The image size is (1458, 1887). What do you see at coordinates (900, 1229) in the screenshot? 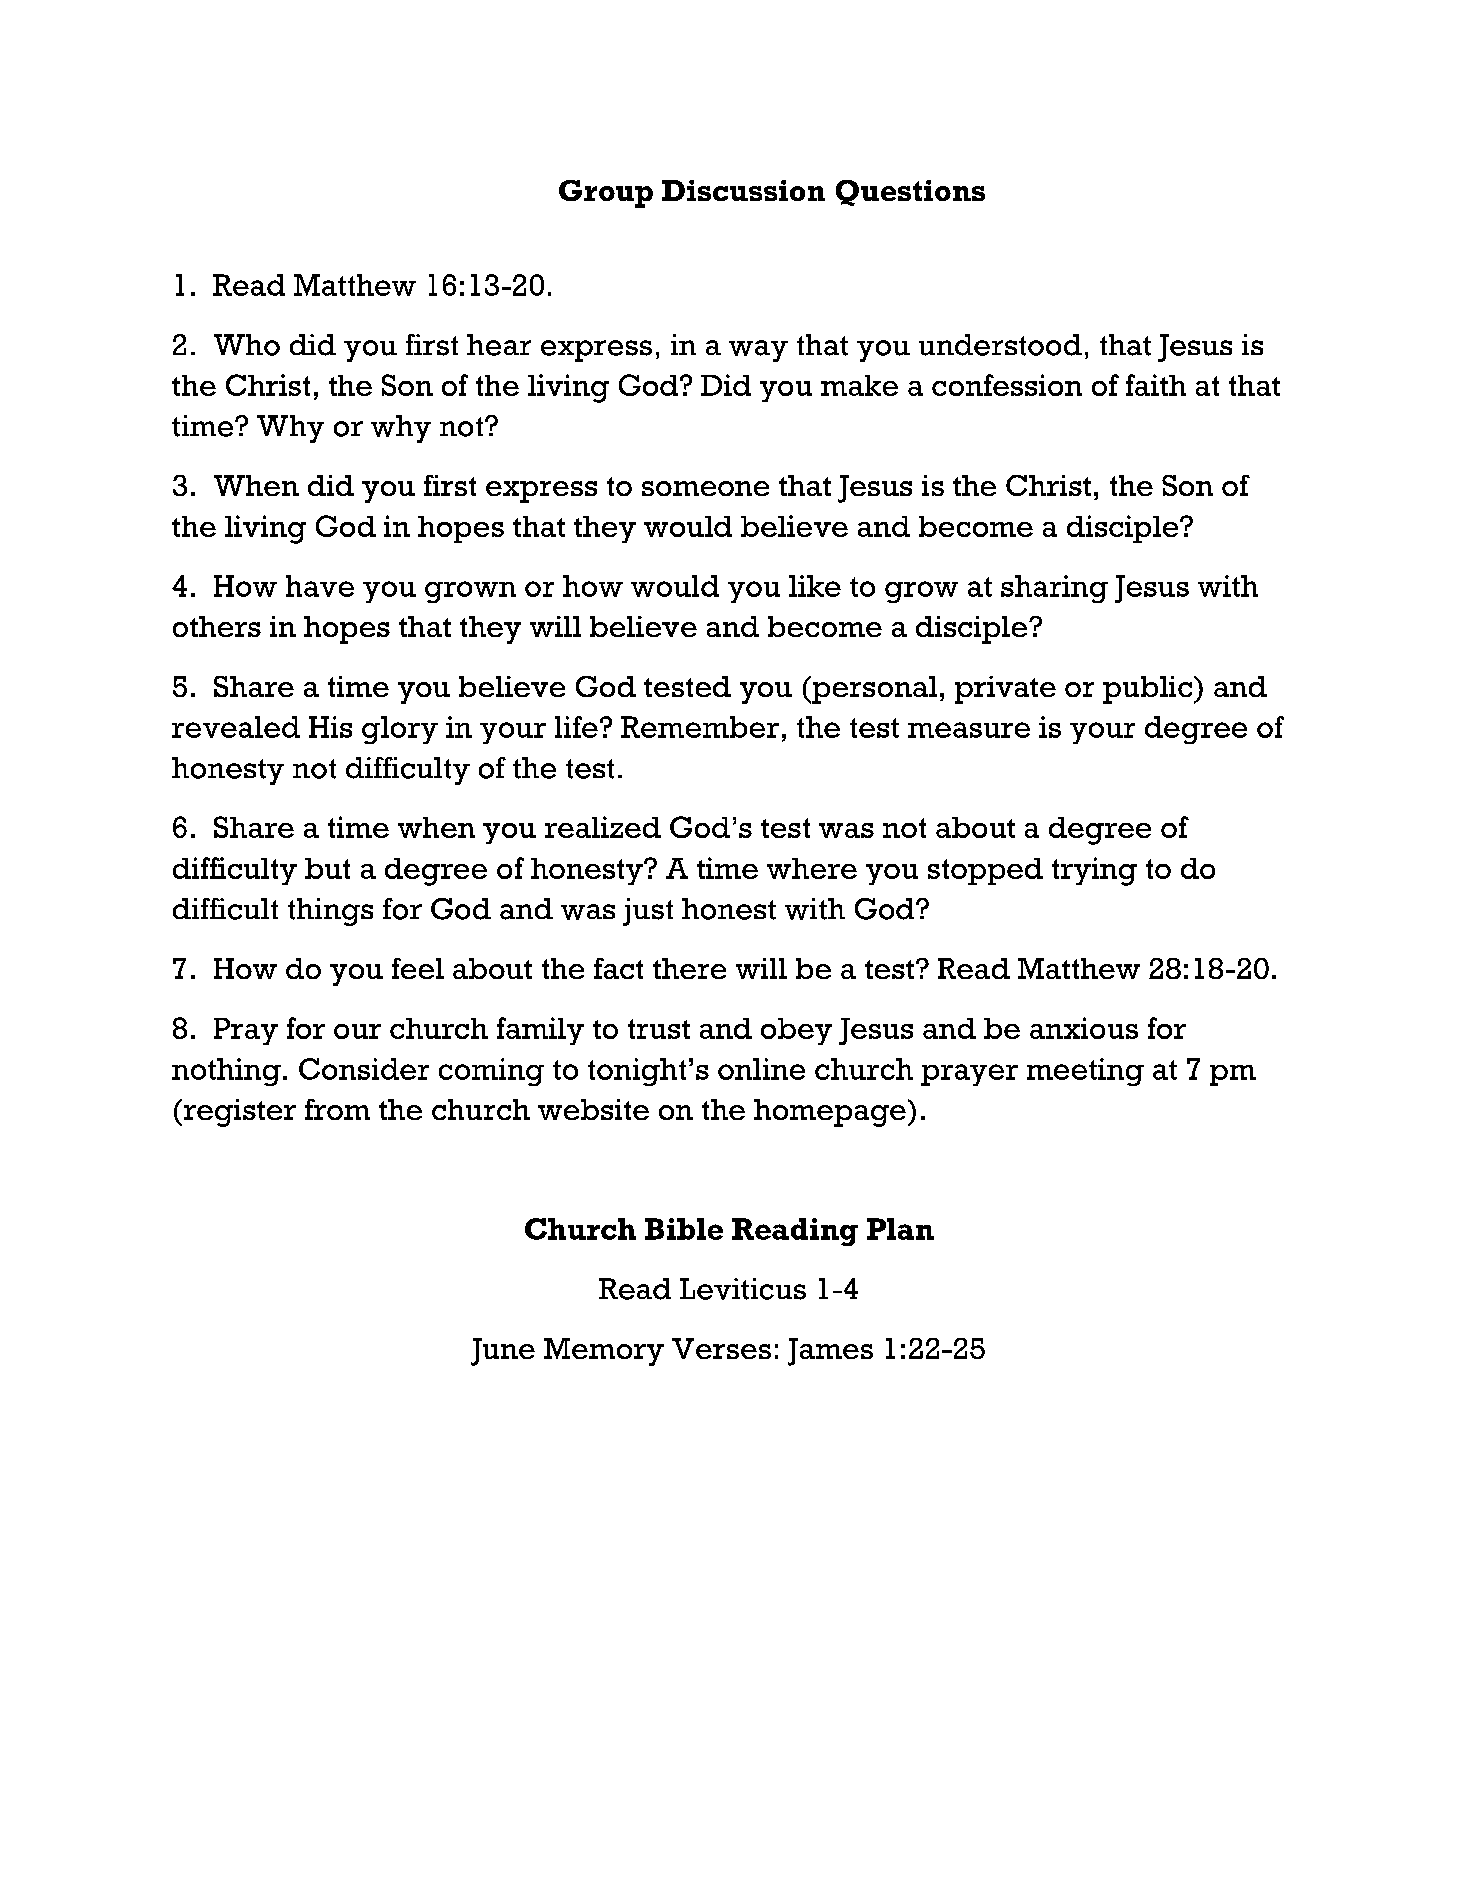
I see `Plan` at bounding box center [900, 1229].
